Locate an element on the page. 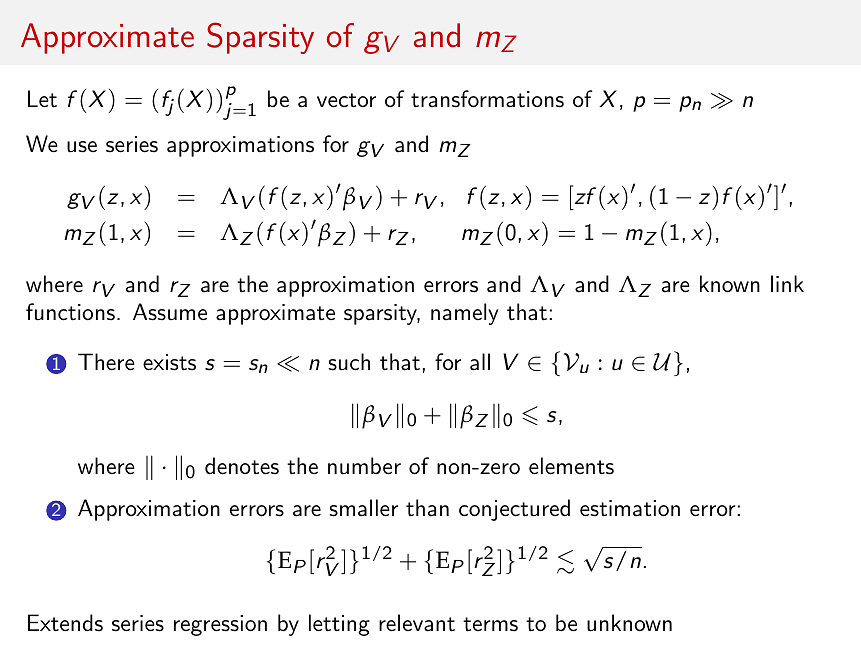 This document has height=646, width=861. estimation is located at coordinates (630, 508).
